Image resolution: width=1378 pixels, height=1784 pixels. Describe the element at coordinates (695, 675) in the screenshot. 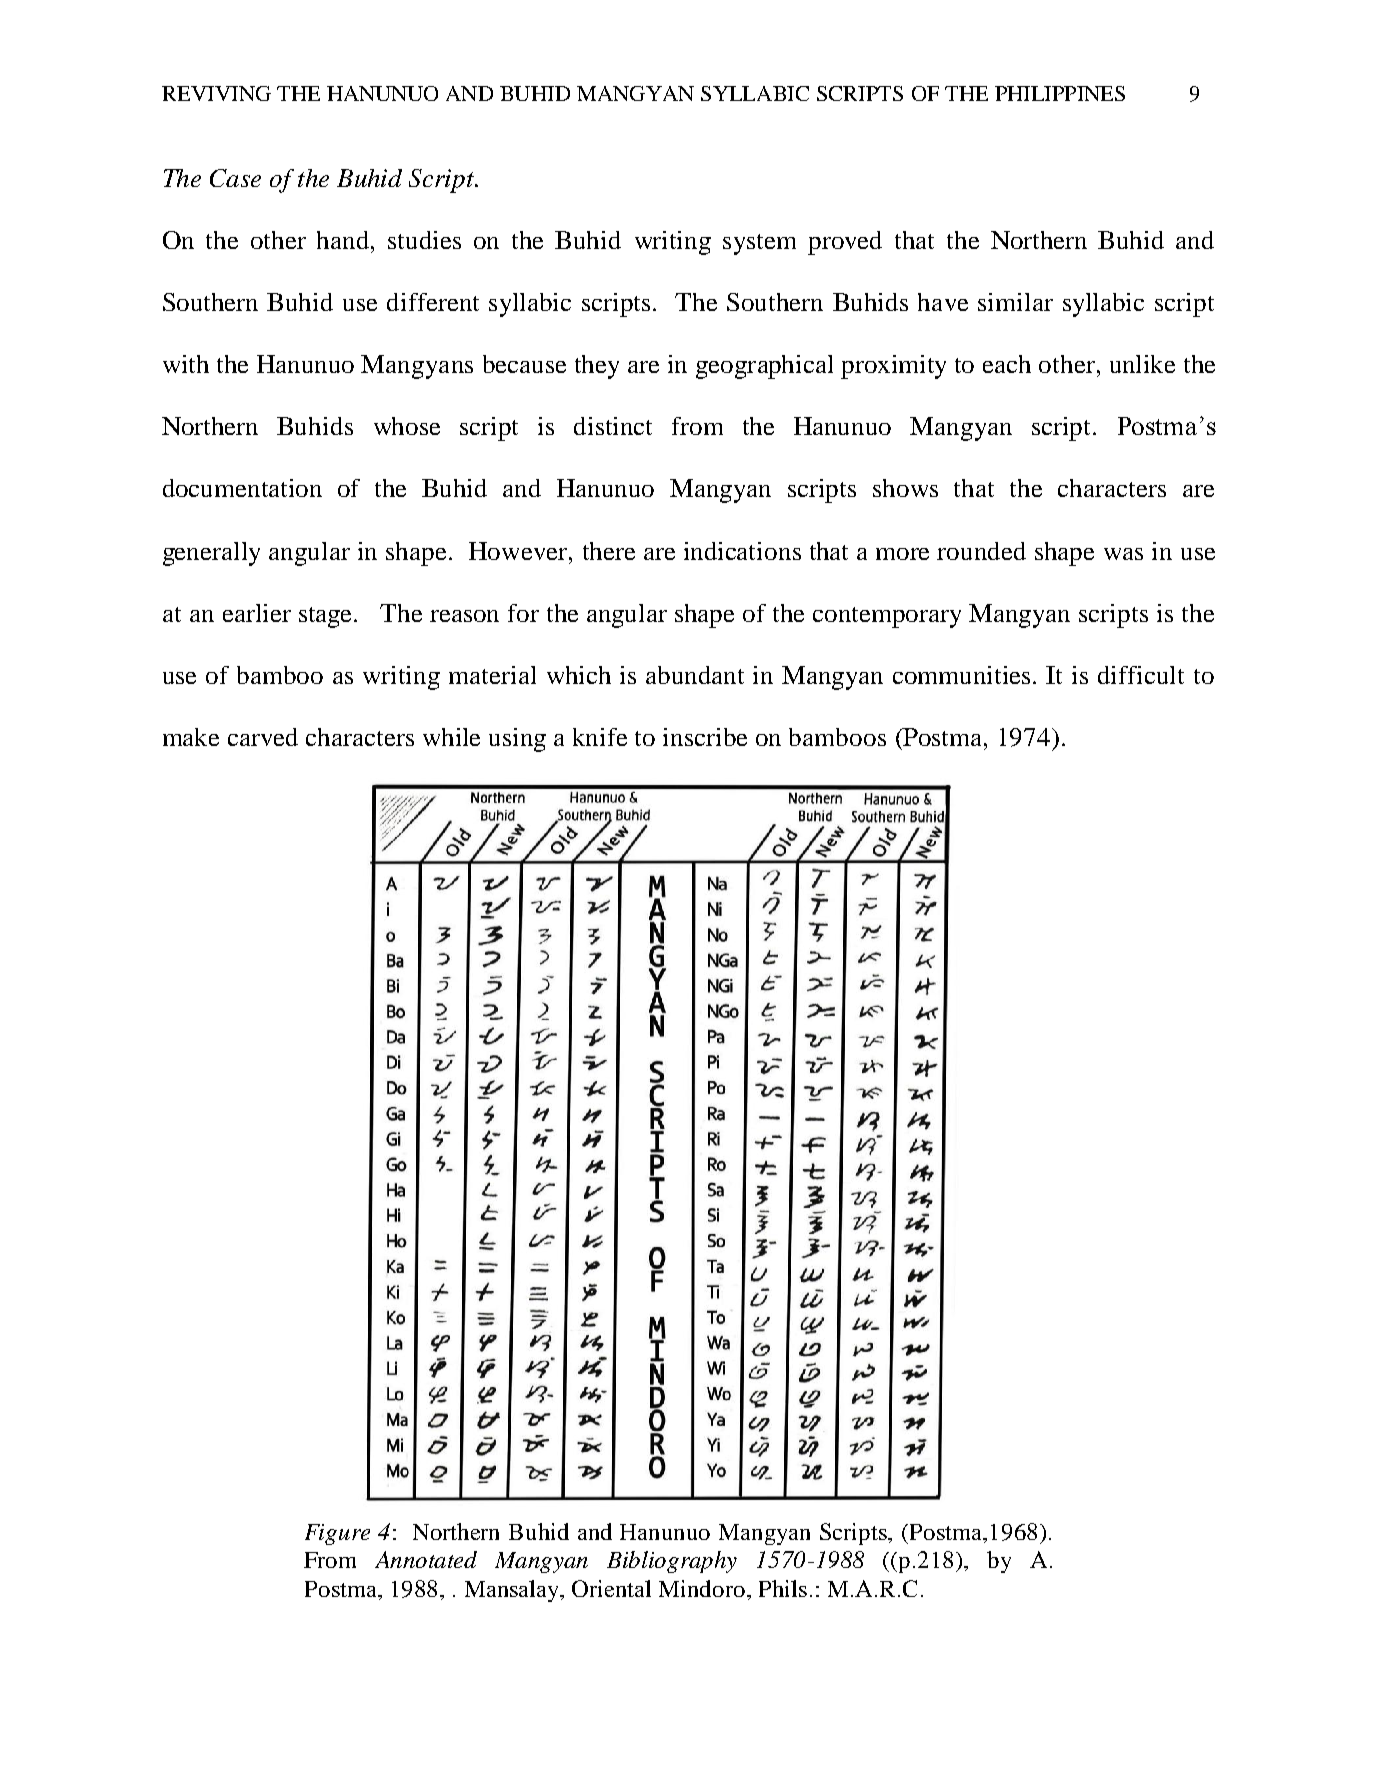

I see `abundant` at that location.
